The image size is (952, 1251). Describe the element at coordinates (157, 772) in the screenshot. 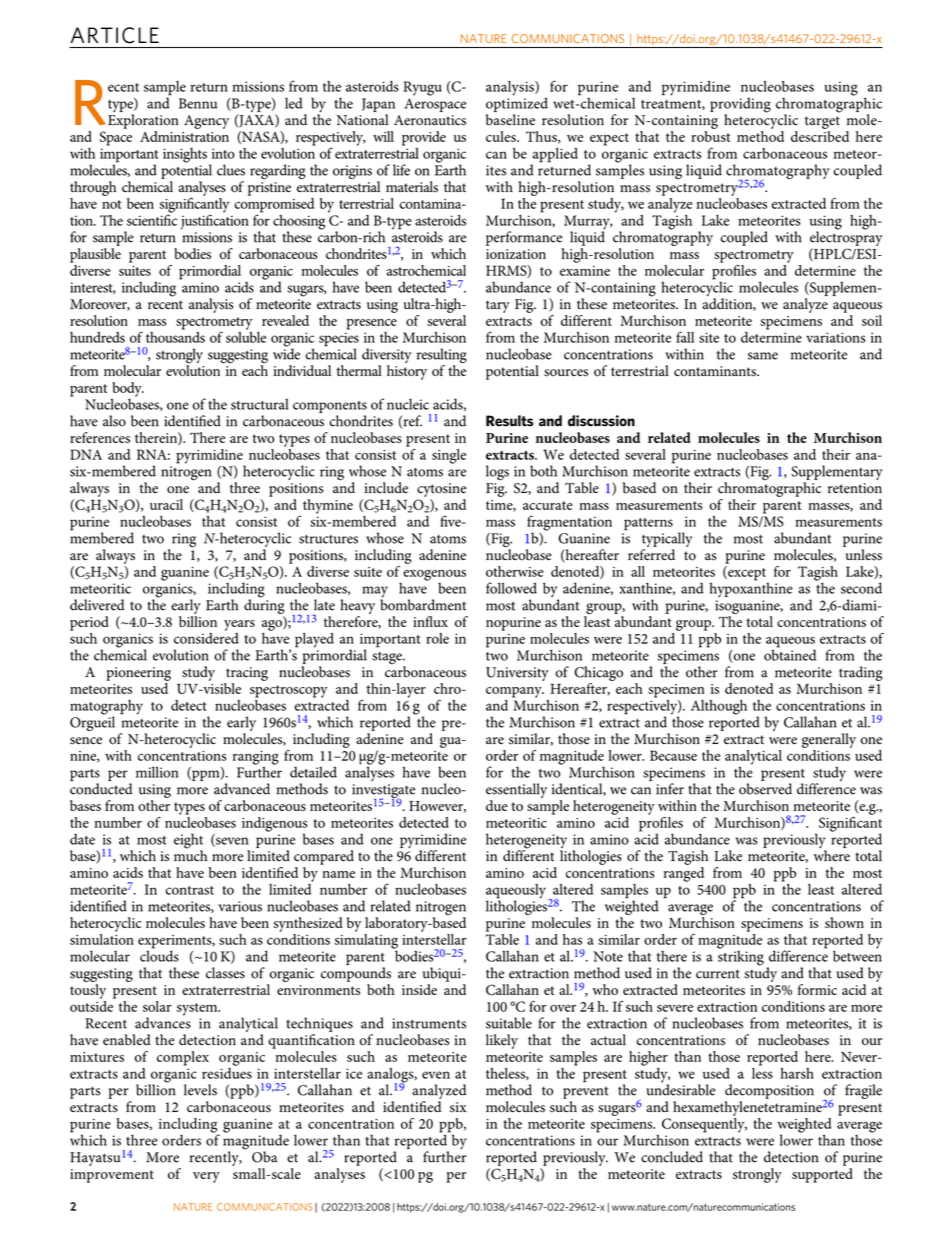

I see `million` at that location.
